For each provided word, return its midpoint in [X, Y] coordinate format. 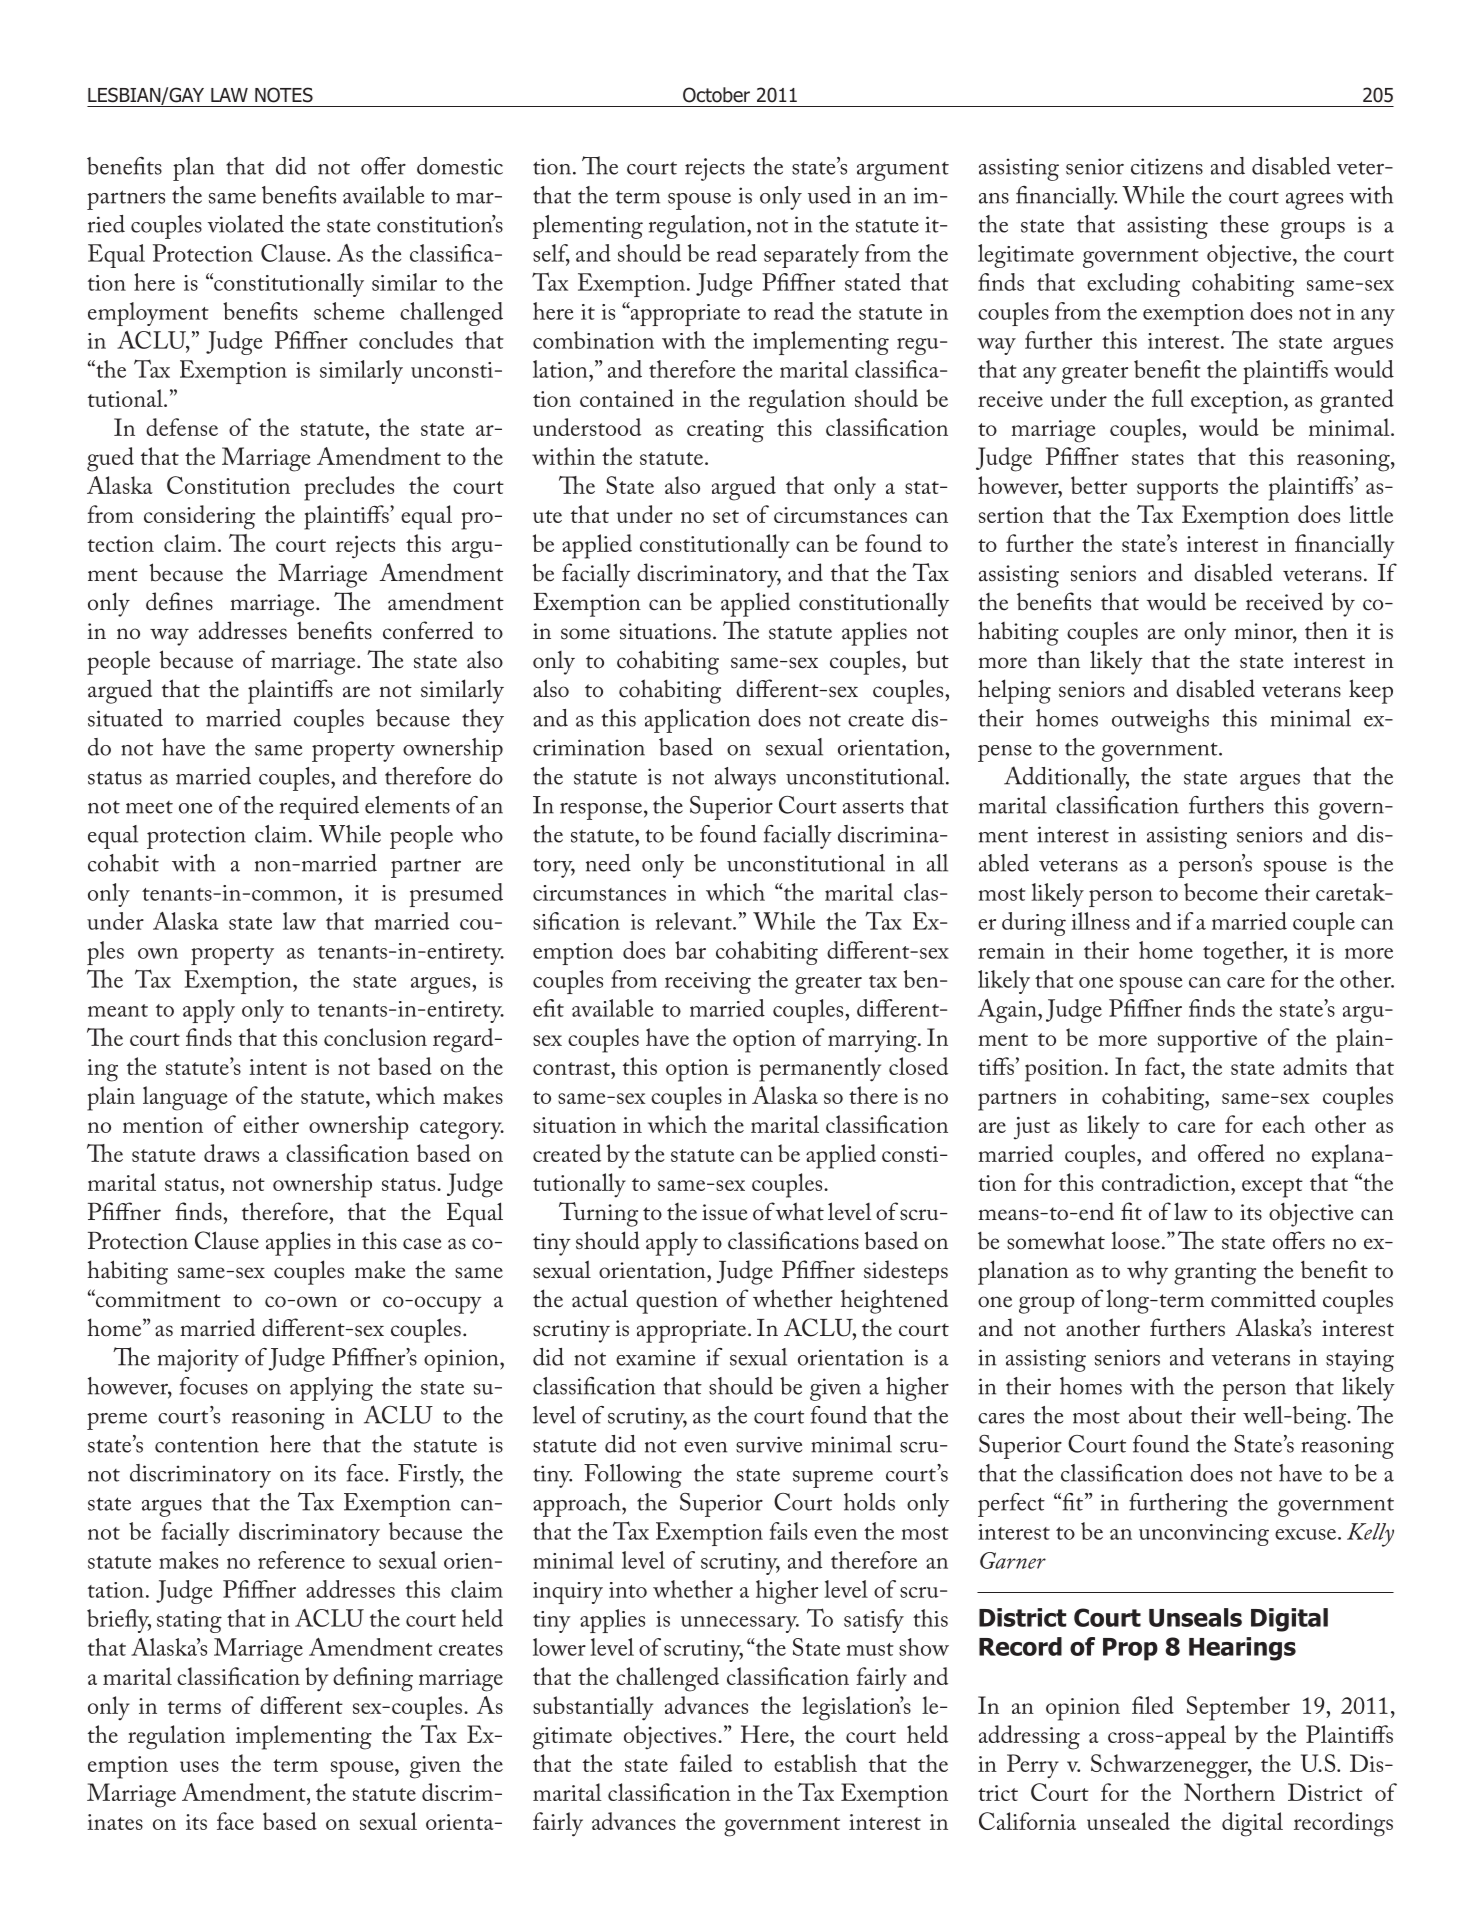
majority [198, 1360]
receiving [708, 983]
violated [246, 224]
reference [301, 1560]
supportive [1207, 1041]
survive [769, 1444]
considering [199, 517]
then [1326, 630]
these [1244, 224]
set [726, 516]
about [1155, 1415]
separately [811, 256]
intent [278, 1067]
